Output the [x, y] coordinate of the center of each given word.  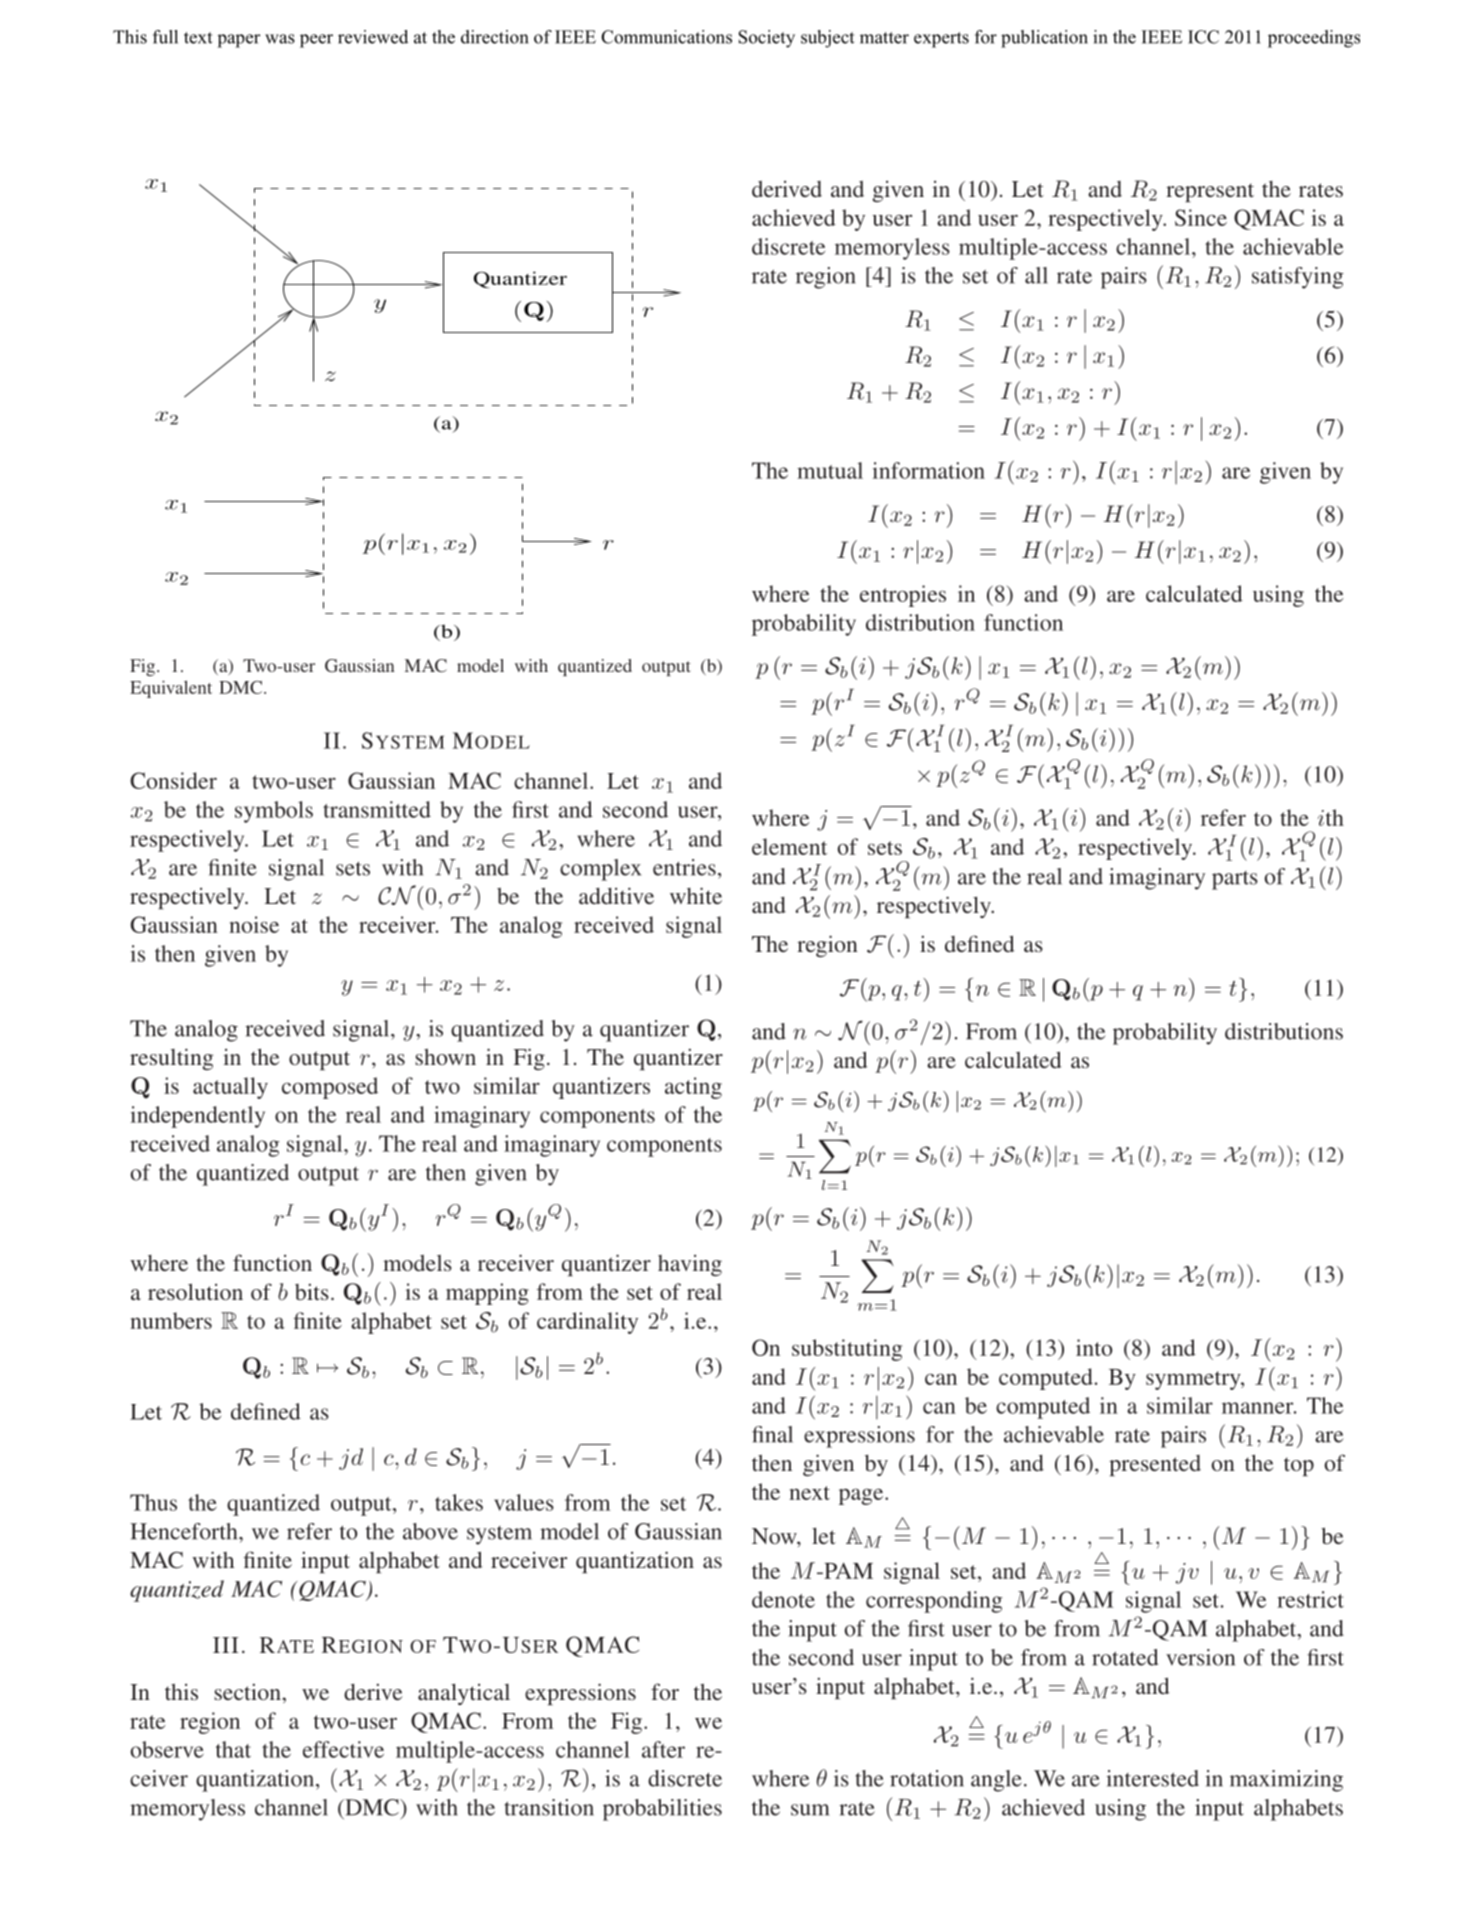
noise [254, 924]
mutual [830, 470]
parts [1235, 880]
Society [766, 39]
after [663, 1749]
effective [343, 1749]
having [690, 1265]
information [928, 470]
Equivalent [171, 689]
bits [312, 1292]
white [696, 895]
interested [1152, 1778]
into [1094, 1347]
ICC [1203, 37]
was [280, 39]
